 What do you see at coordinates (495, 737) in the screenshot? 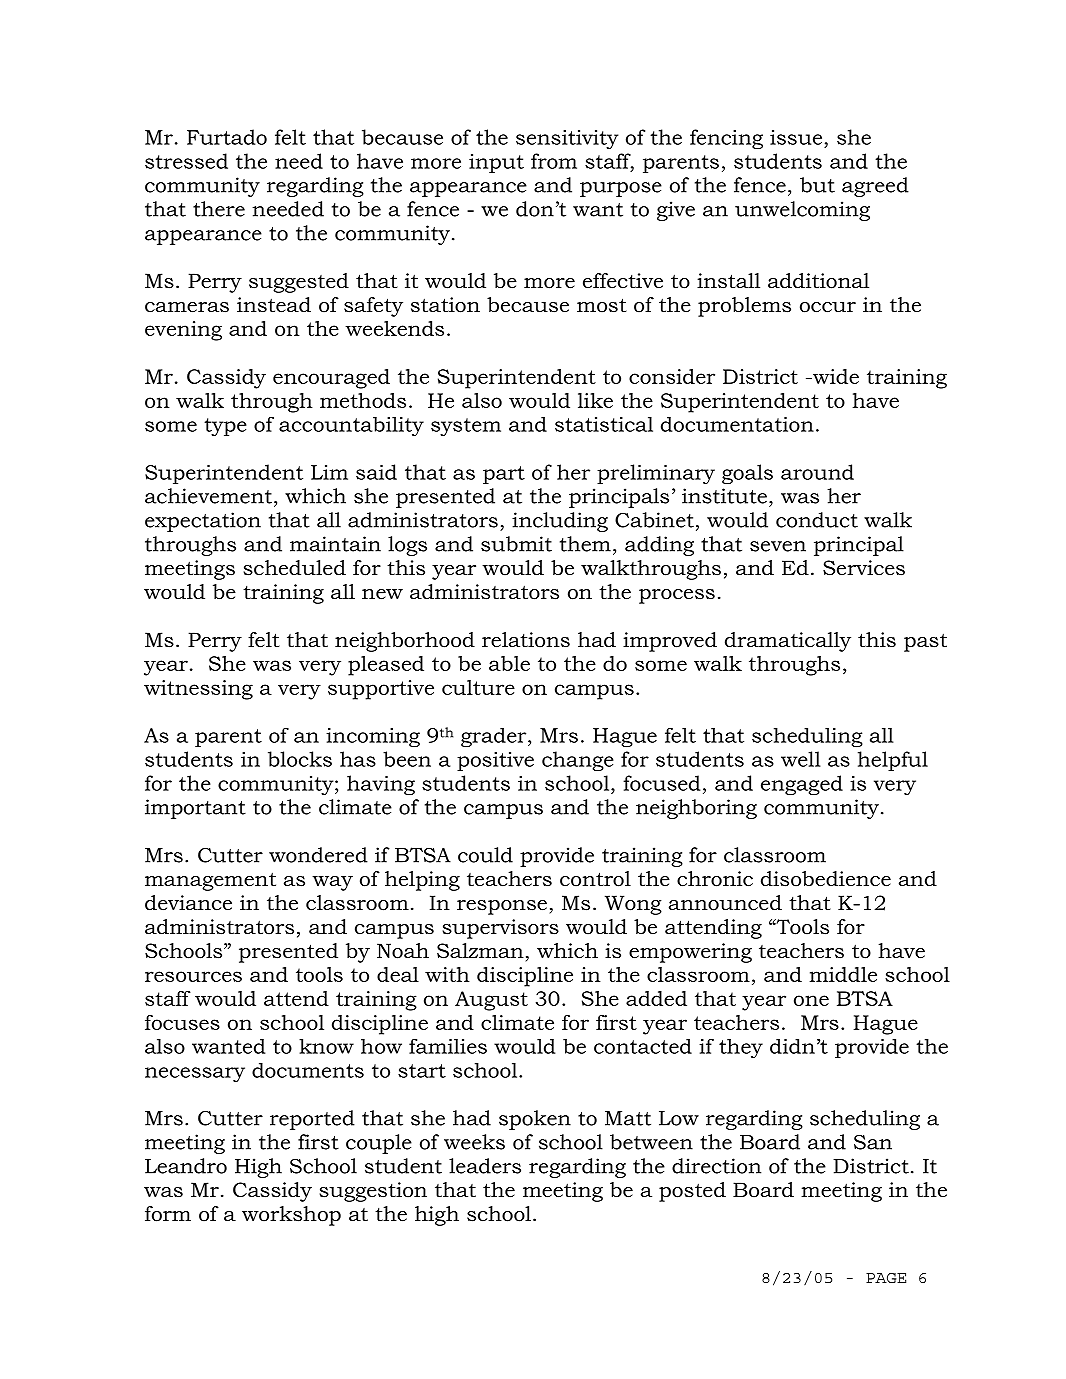
I see `grader` at bounding box center [495, 737].
